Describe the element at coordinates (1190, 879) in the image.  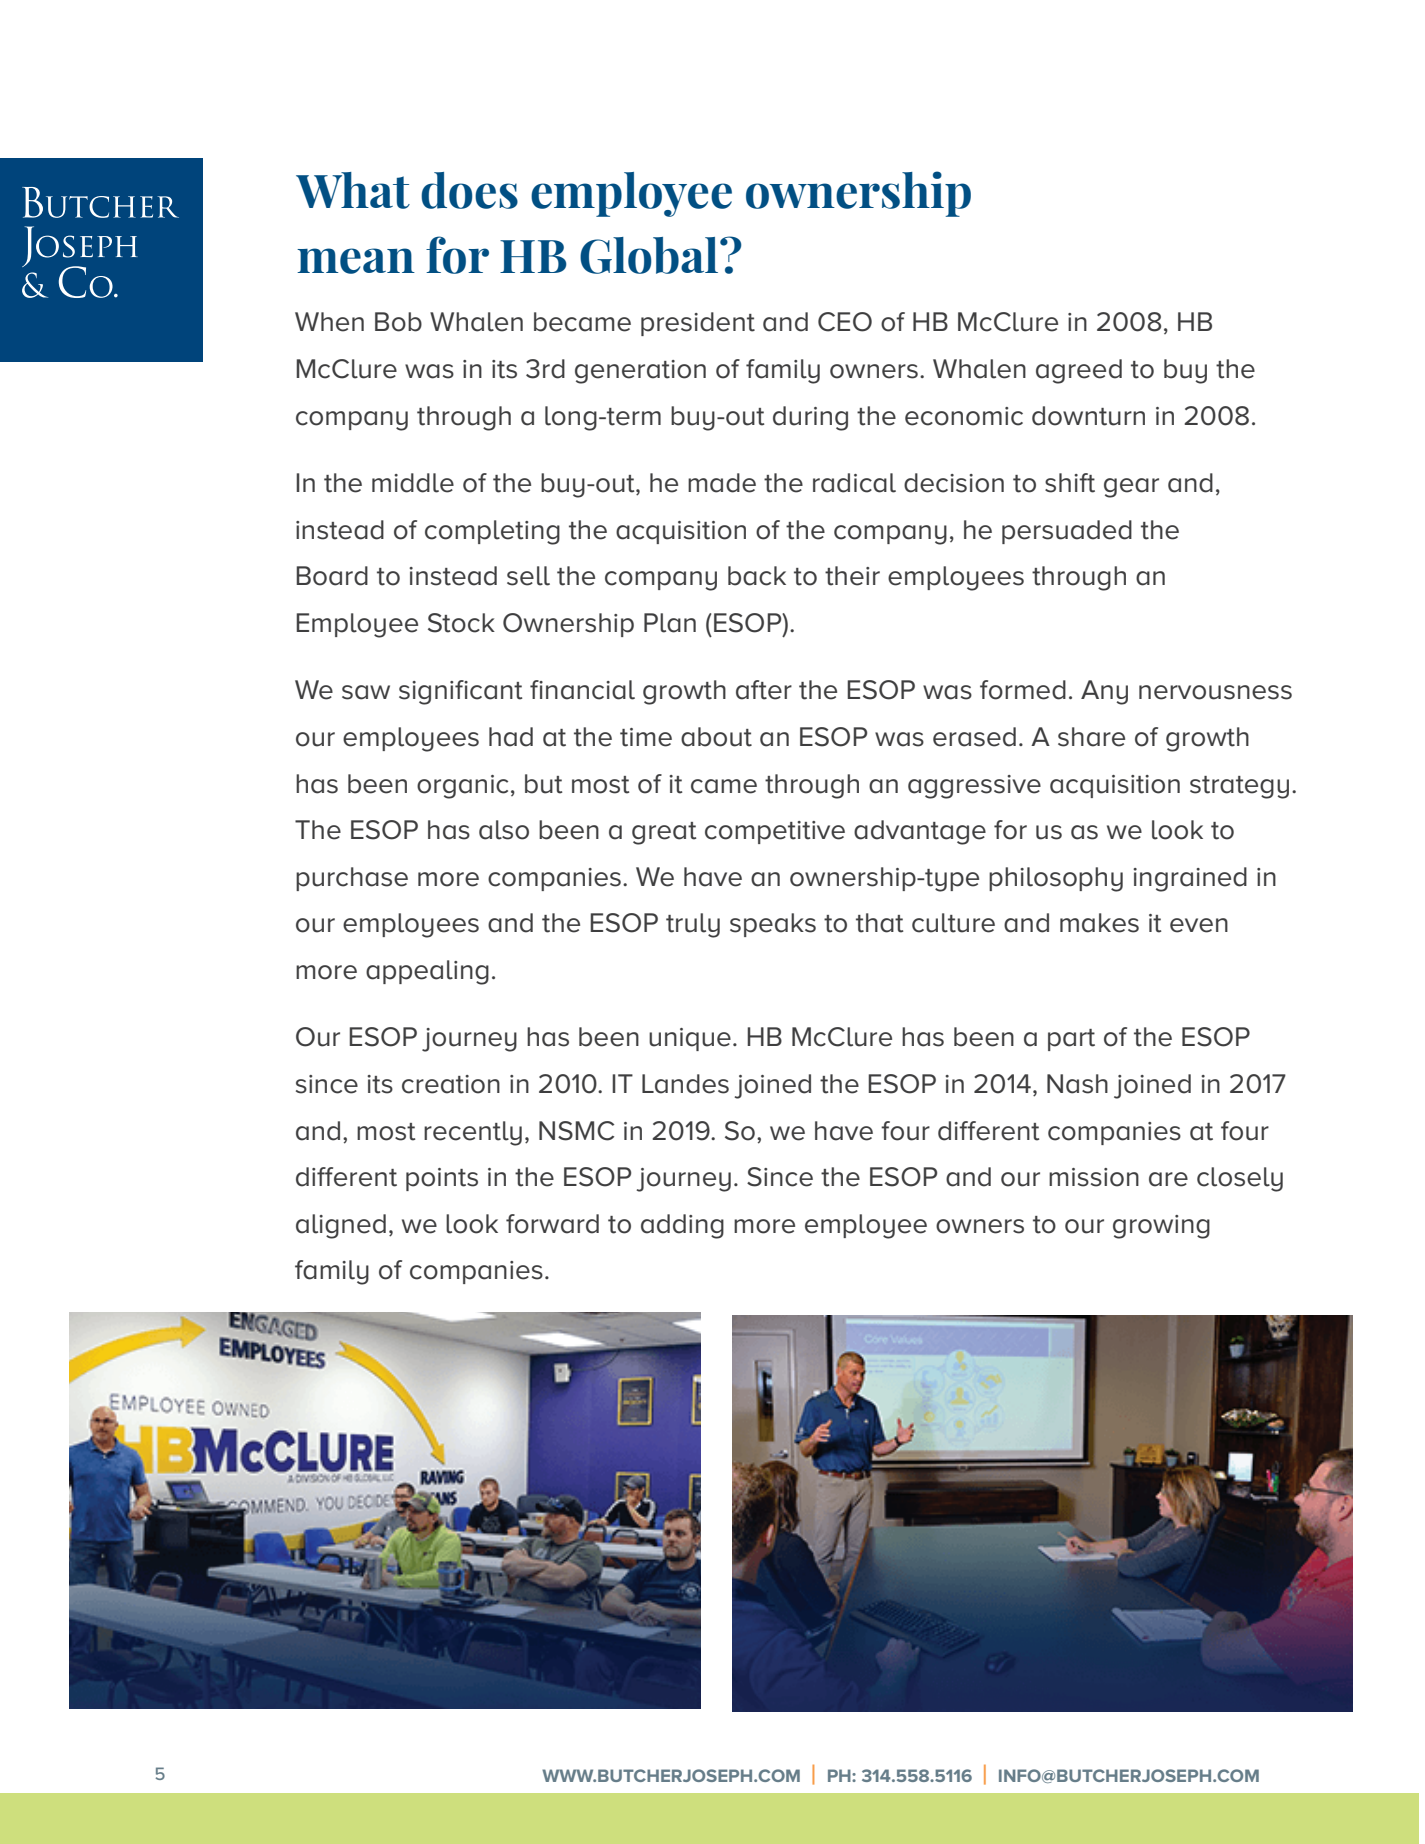
I see `ingrained` at that location.
